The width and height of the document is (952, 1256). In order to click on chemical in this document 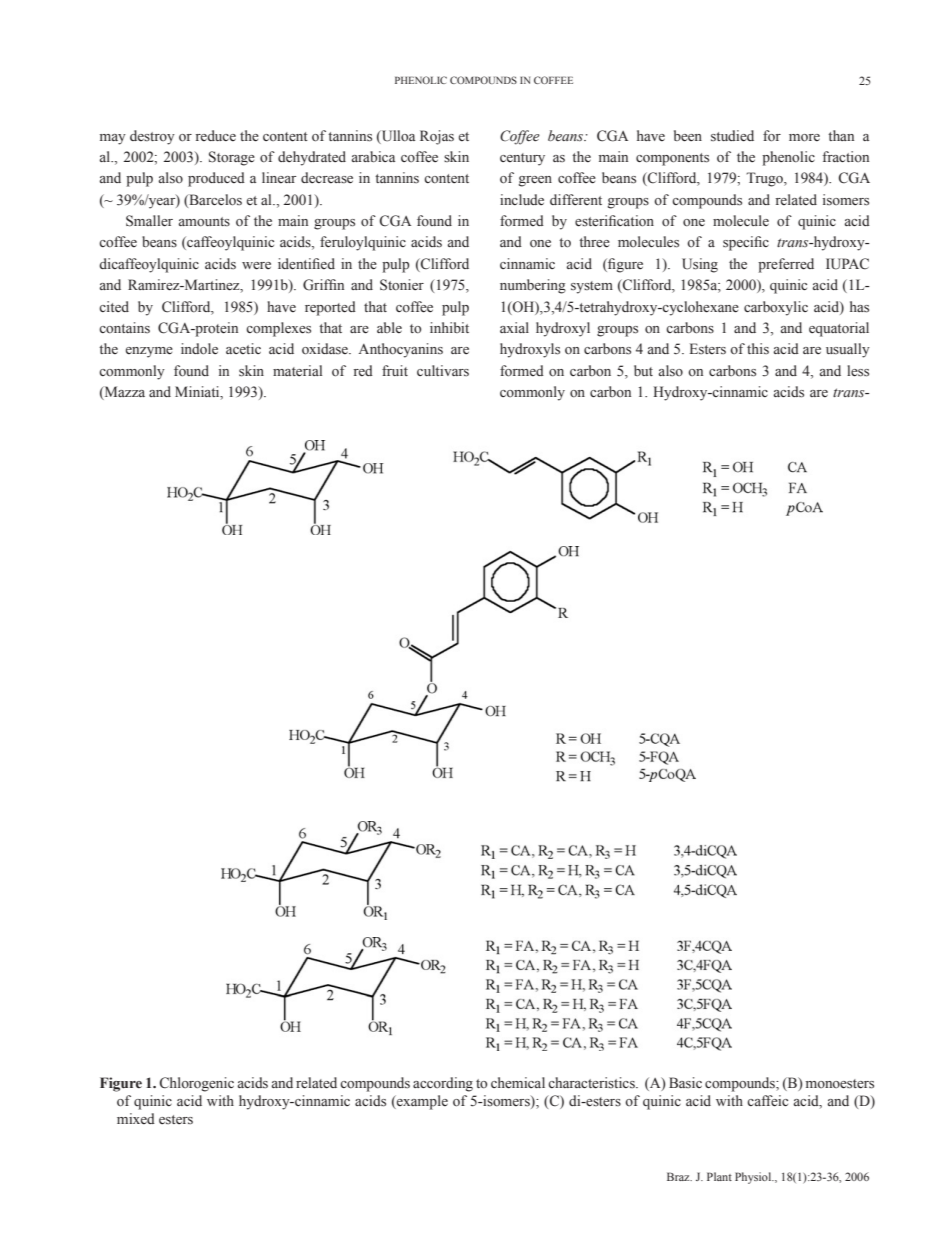, I will do `click(518, 1083)`.
